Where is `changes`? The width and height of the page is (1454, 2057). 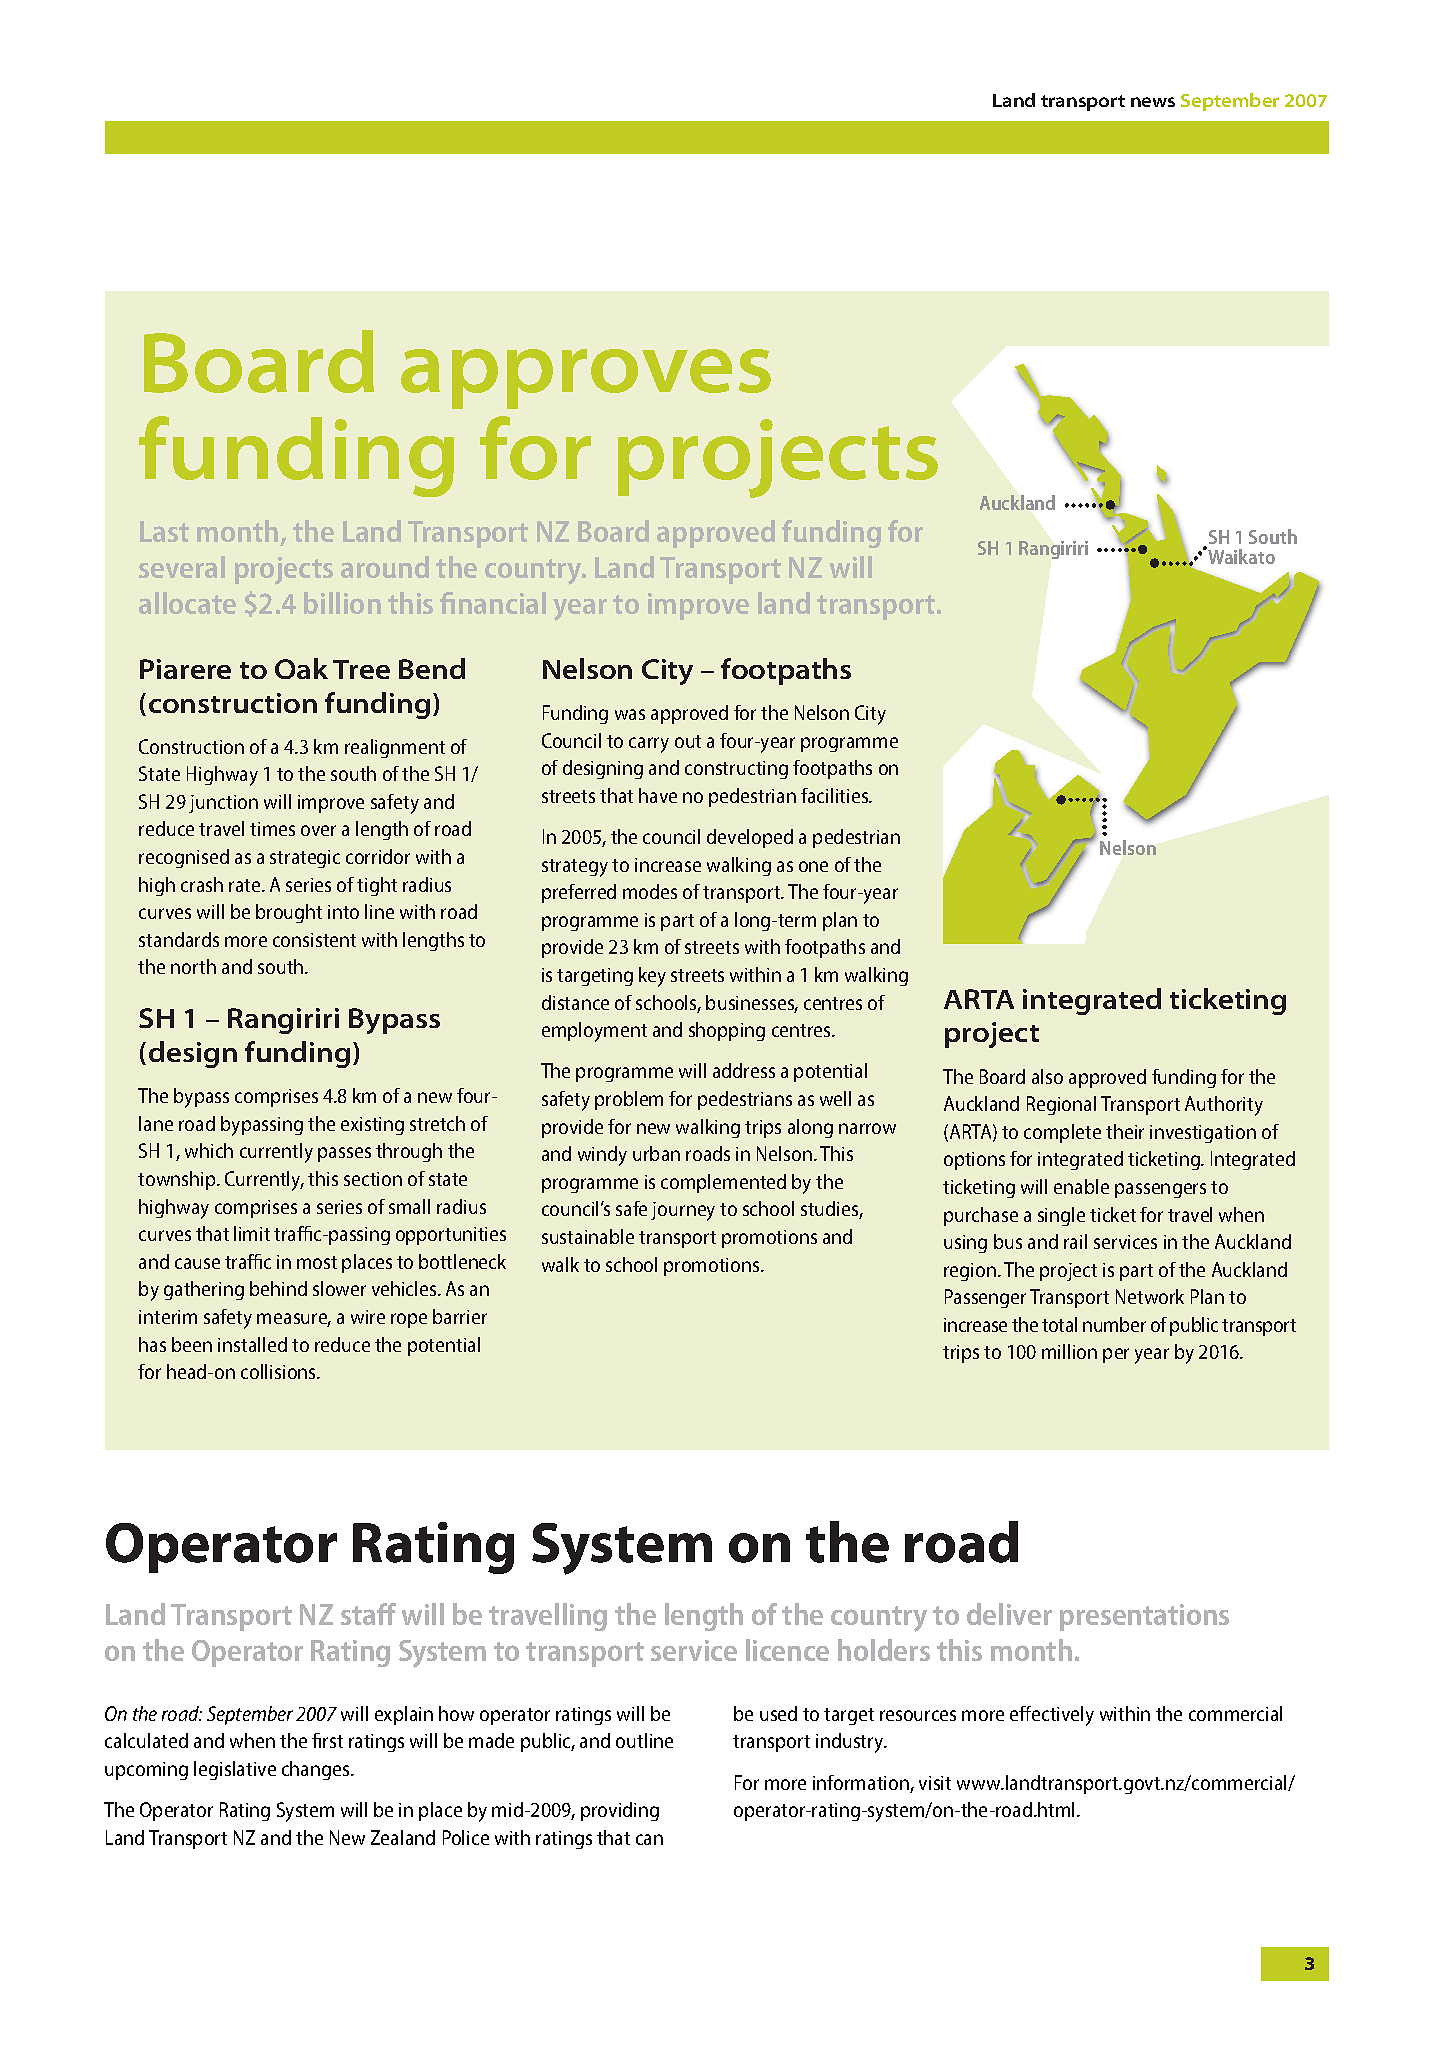 changes is located at coordinates (317, 1770).
